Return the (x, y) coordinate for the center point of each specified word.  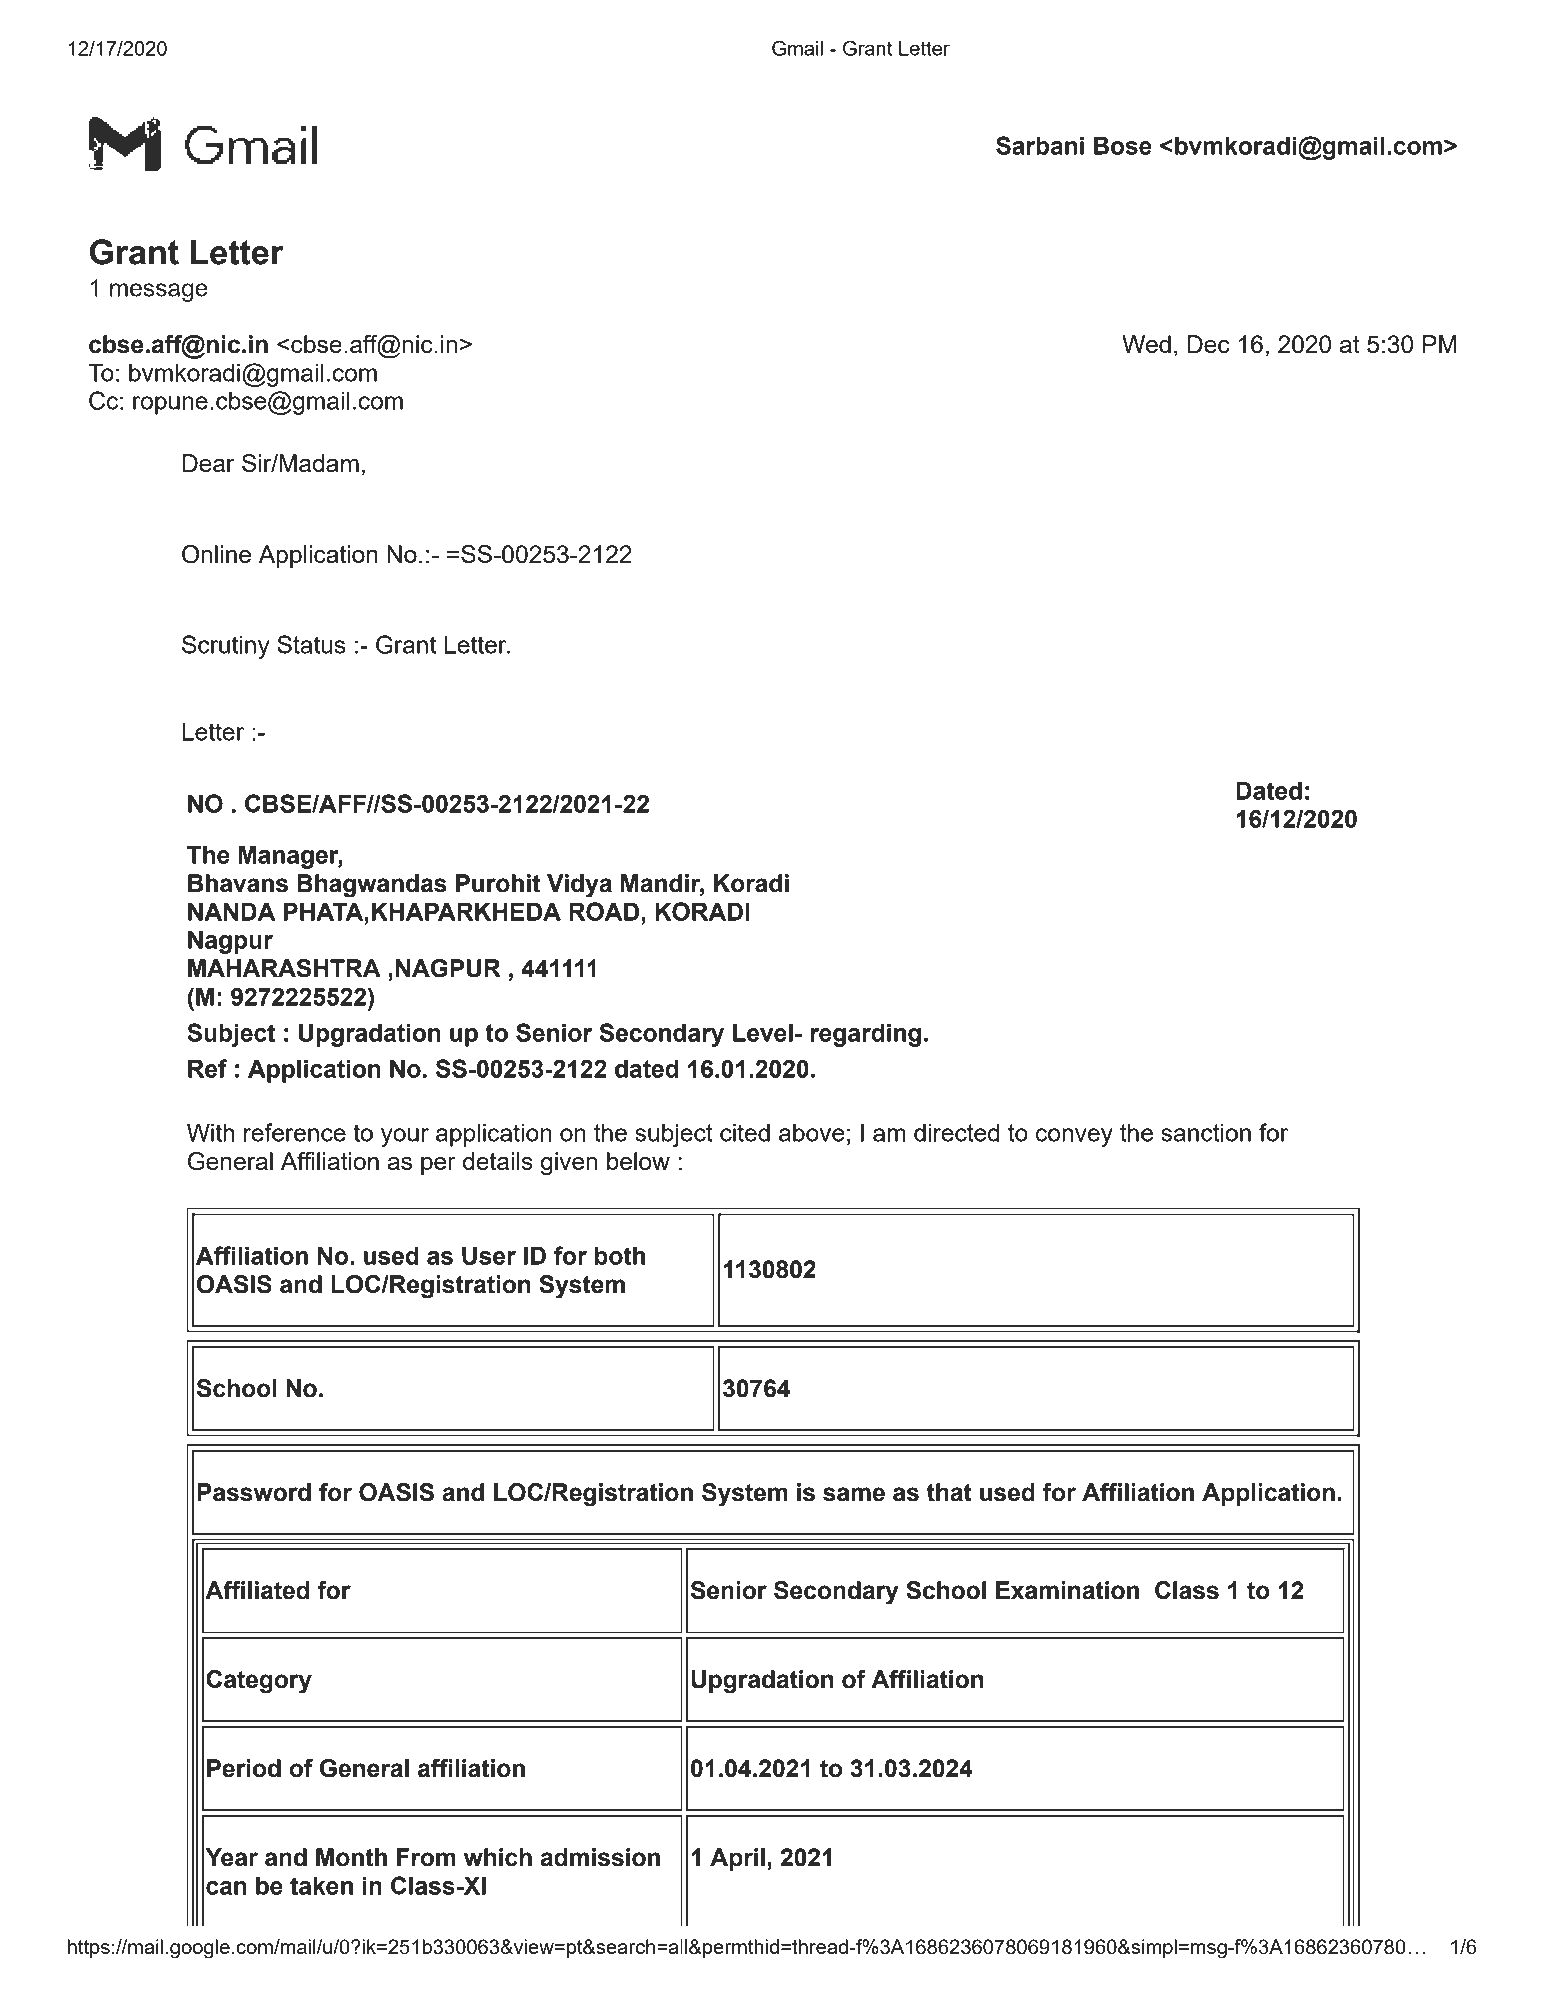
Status (311, 644)
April (737, 1859)
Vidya (579, 886)
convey (1074, 1137)
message (159, 292)
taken (321, 1886)
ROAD (604, 911)
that (949, 1492)
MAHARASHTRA (284, 968)
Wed (1146, 344)
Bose (1123, 146)
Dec (1209, 344)
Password (254, 1492)
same (854, 1494)
